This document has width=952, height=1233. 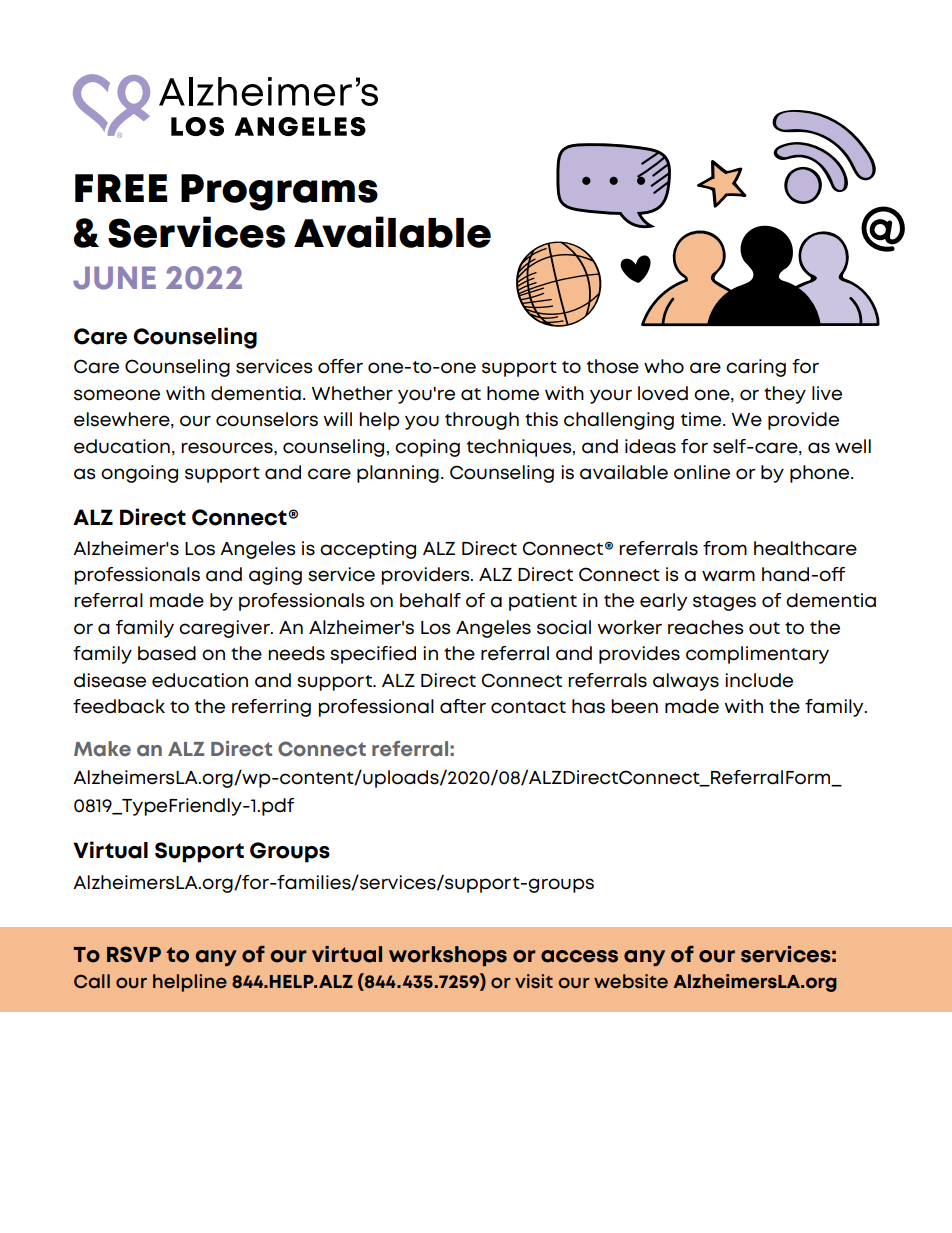 I want to click on Programs, so click(x=279, y=192).
